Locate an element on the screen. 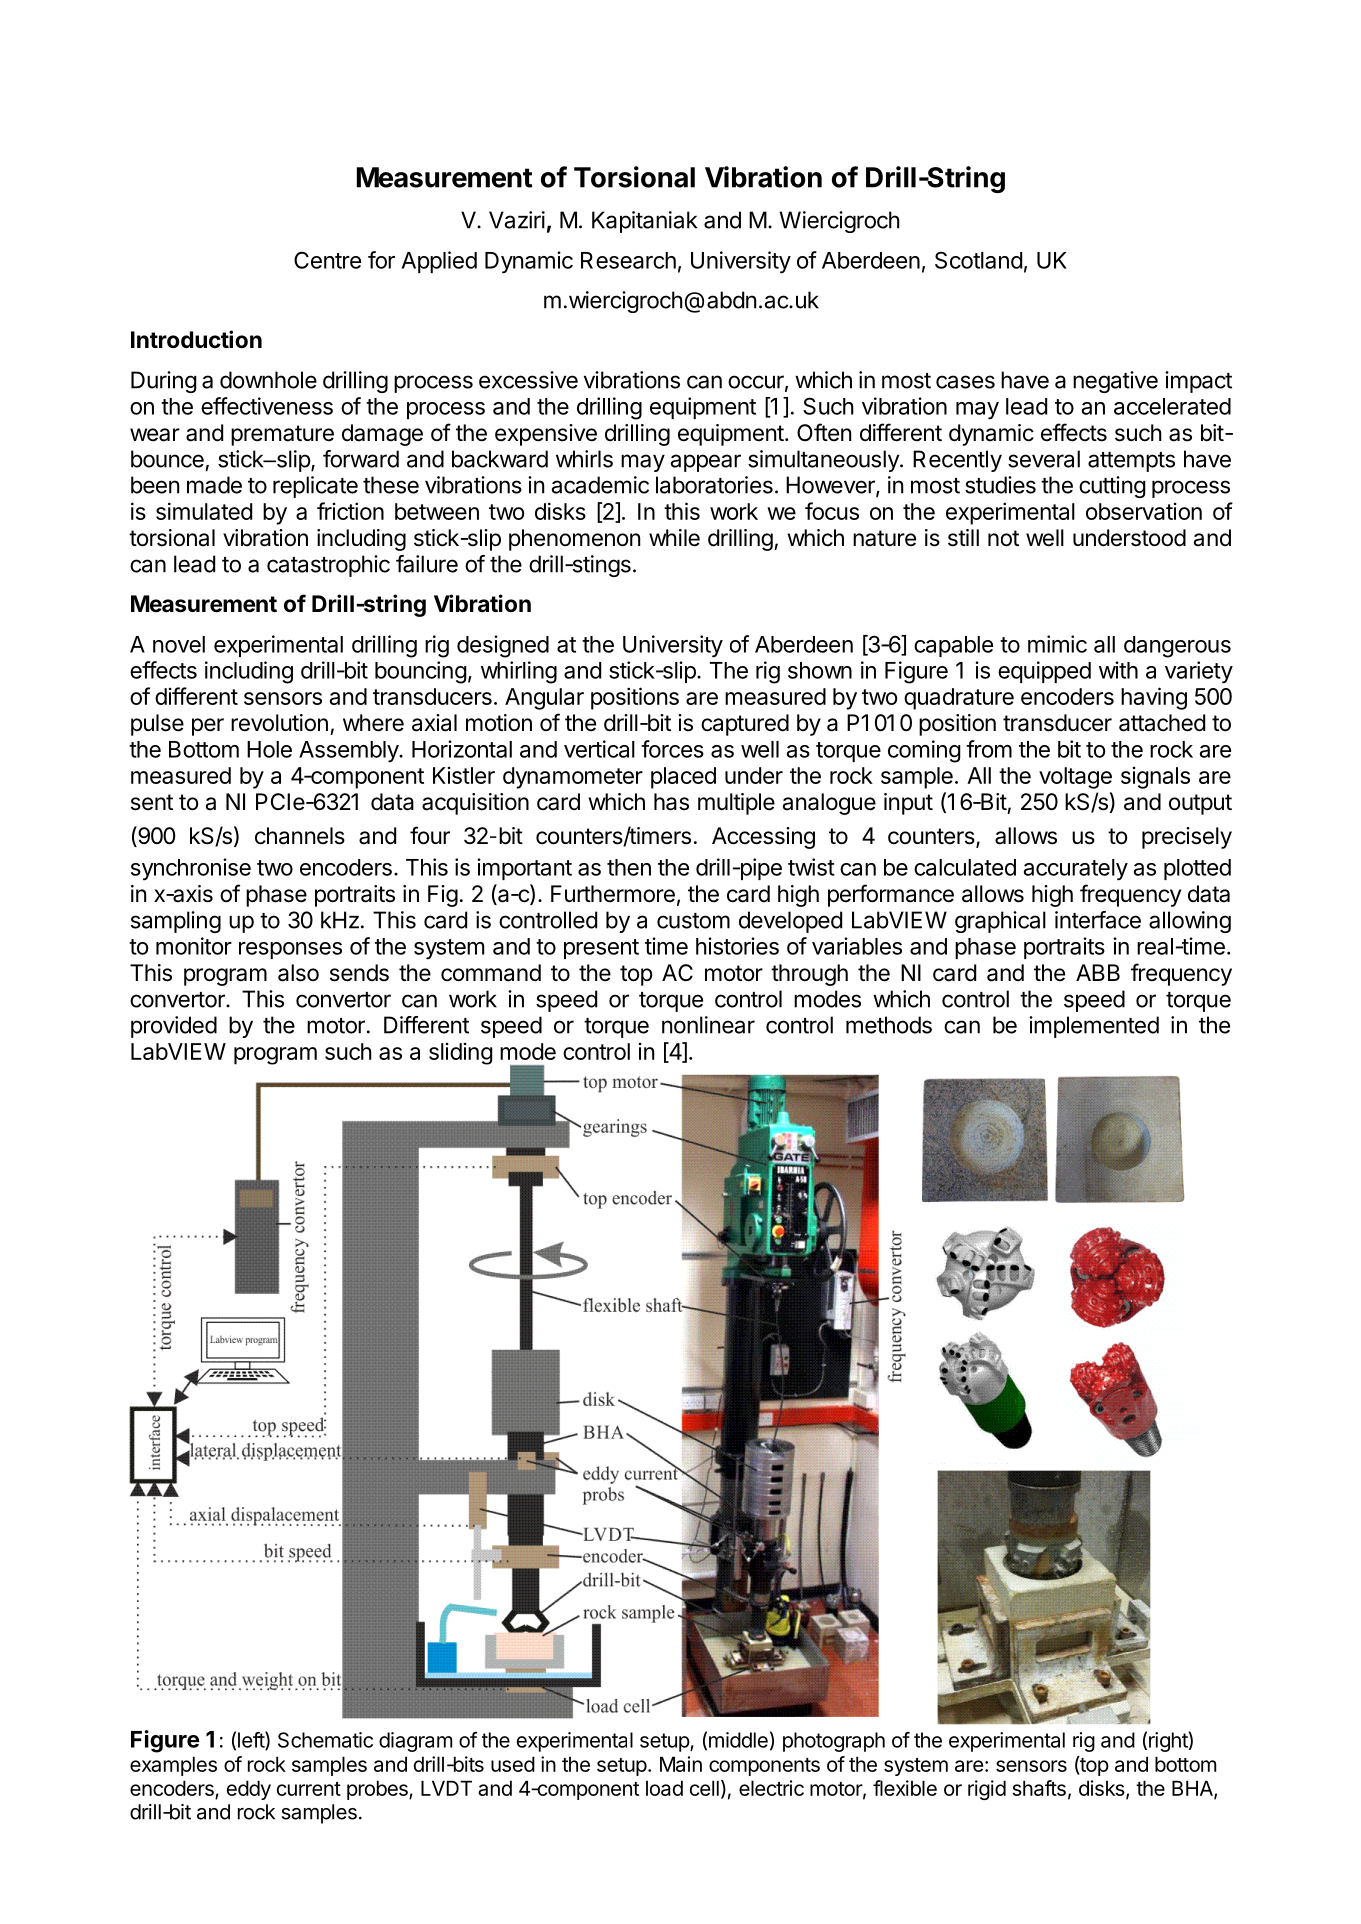 The height and width of the screenshot is (1924, 1361). Schematic is located at coordinates (325, 1740).
